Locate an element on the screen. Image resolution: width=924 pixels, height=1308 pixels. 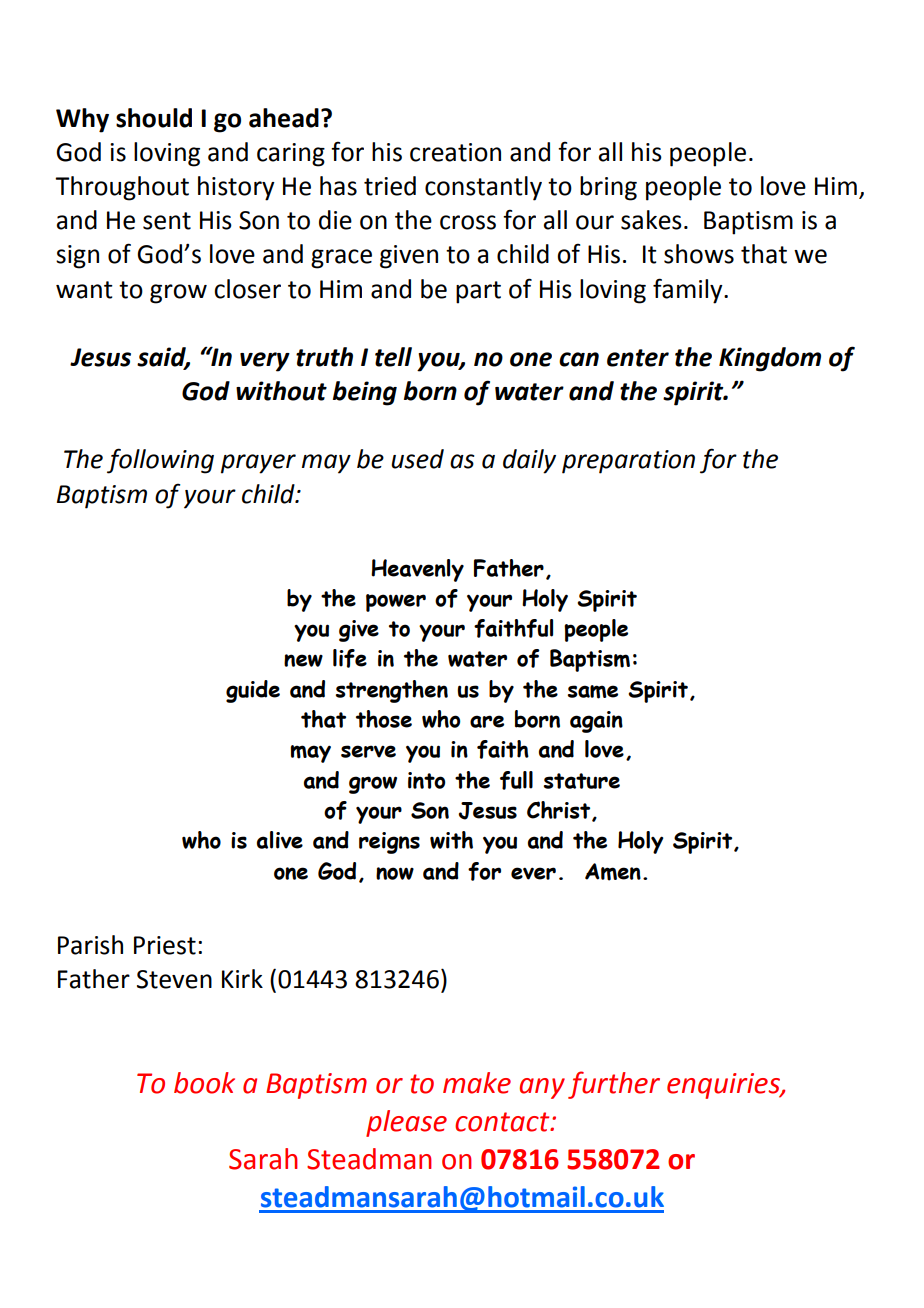
tried is located at coordinates (390, 186).
